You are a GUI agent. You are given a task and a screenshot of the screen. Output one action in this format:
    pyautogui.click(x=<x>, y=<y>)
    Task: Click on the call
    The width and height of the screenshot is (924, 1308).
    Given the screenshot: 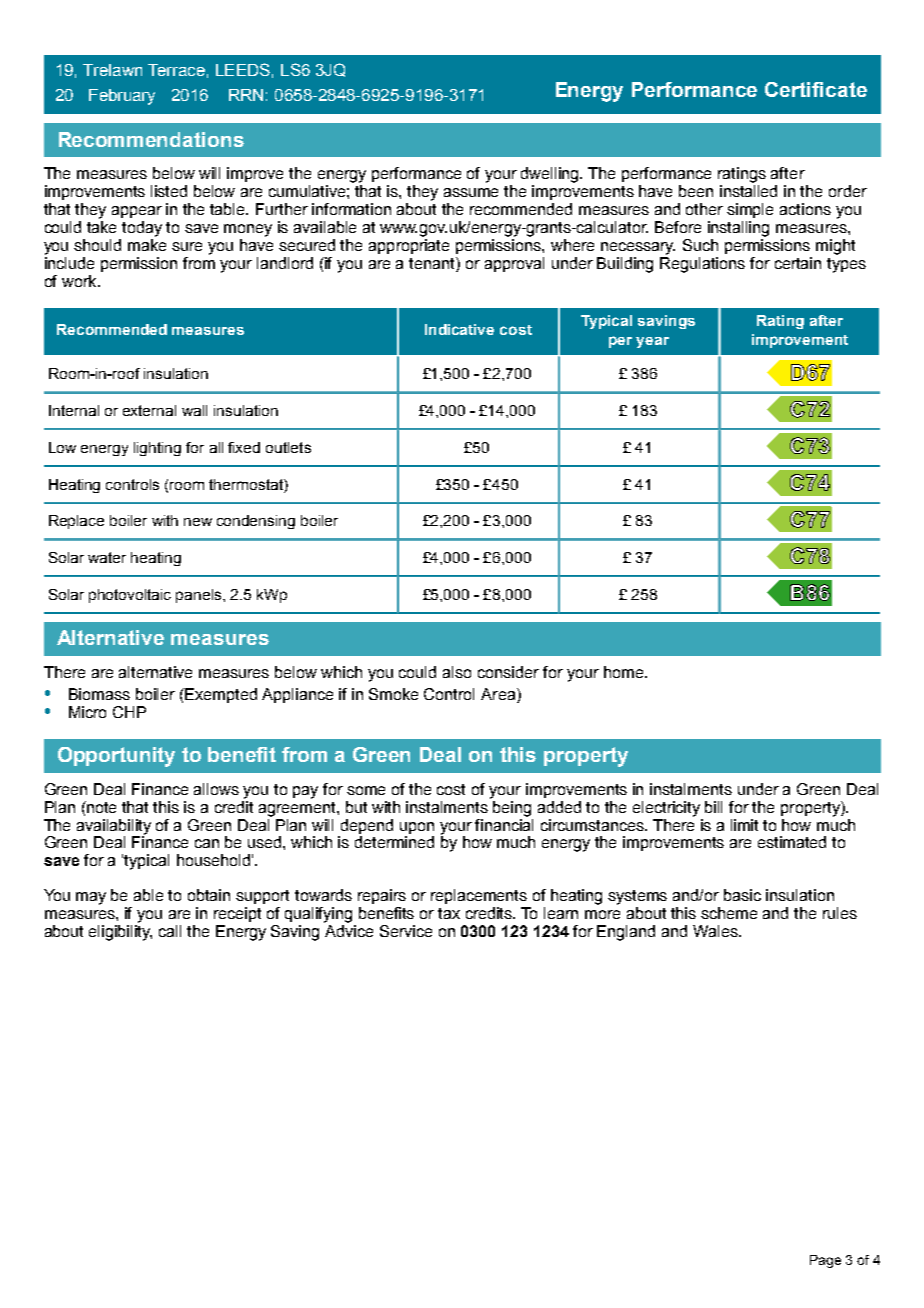 What is the action you would take?
    pyautogui.click(x=170, y=931)
